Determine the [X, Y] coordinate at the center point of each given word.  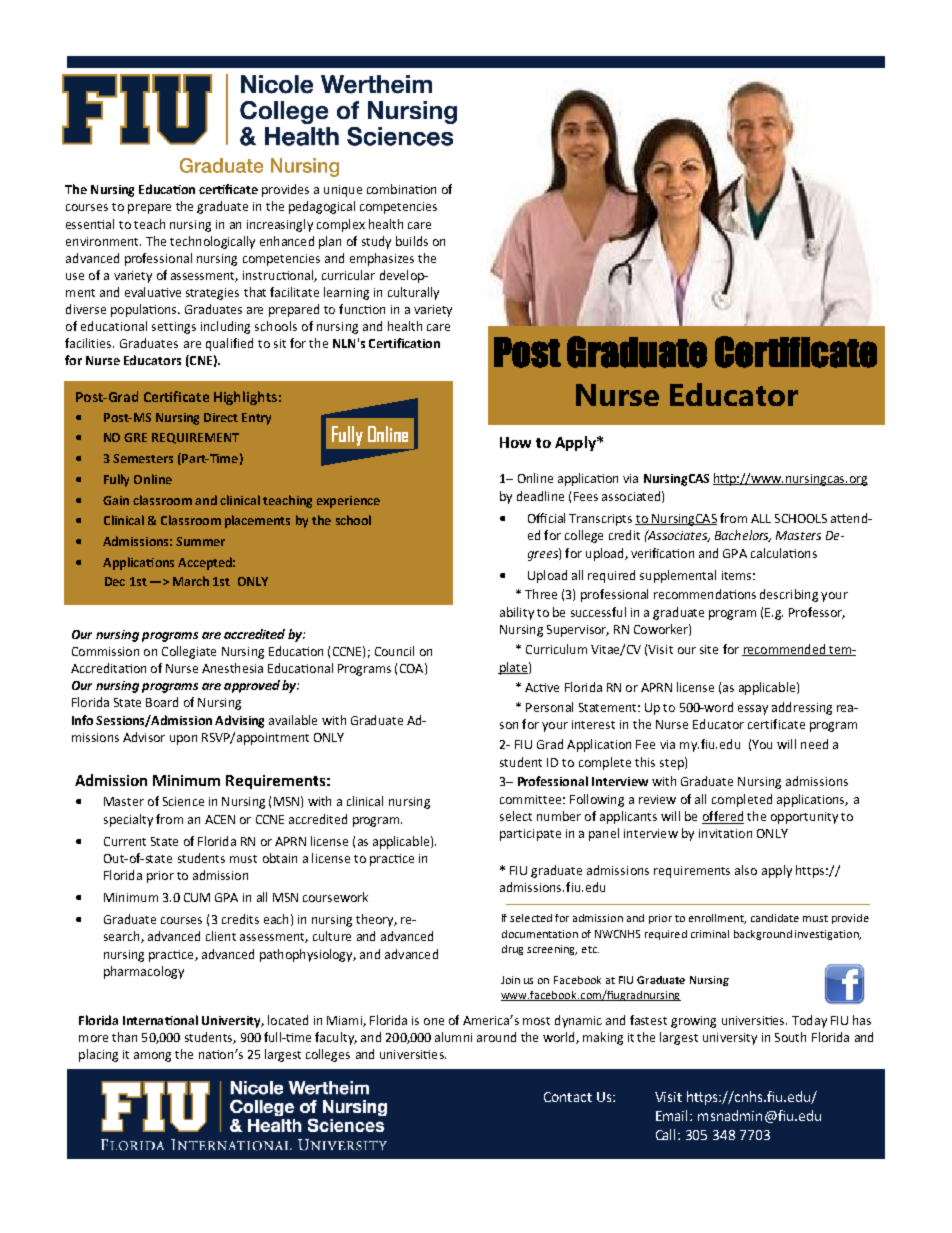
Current [125, 841]
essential [90, 224]
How [515, 442]
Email [673, 1115]
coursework [335, 897]
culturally [413, 293]
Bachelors [743, 536]
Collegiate [189, 652]
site [709, 649]
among [152, 1057]
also [746, 870]
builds [412, 241]
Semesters [143, 458]
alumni [453, 1037]
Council [394, 651]
